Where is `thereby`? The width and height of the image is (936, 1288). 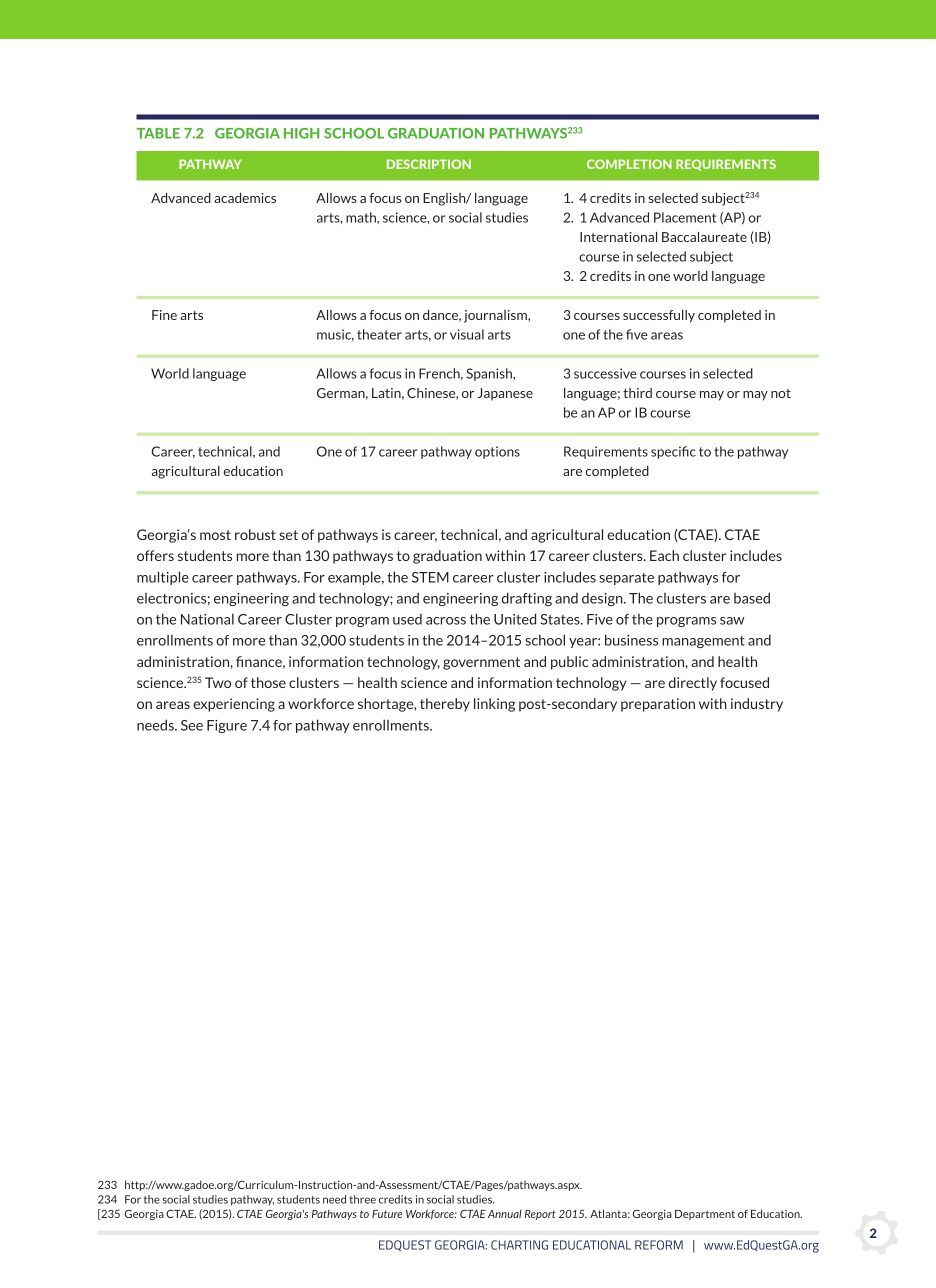
thereby is located at coordinates (445, 705).
